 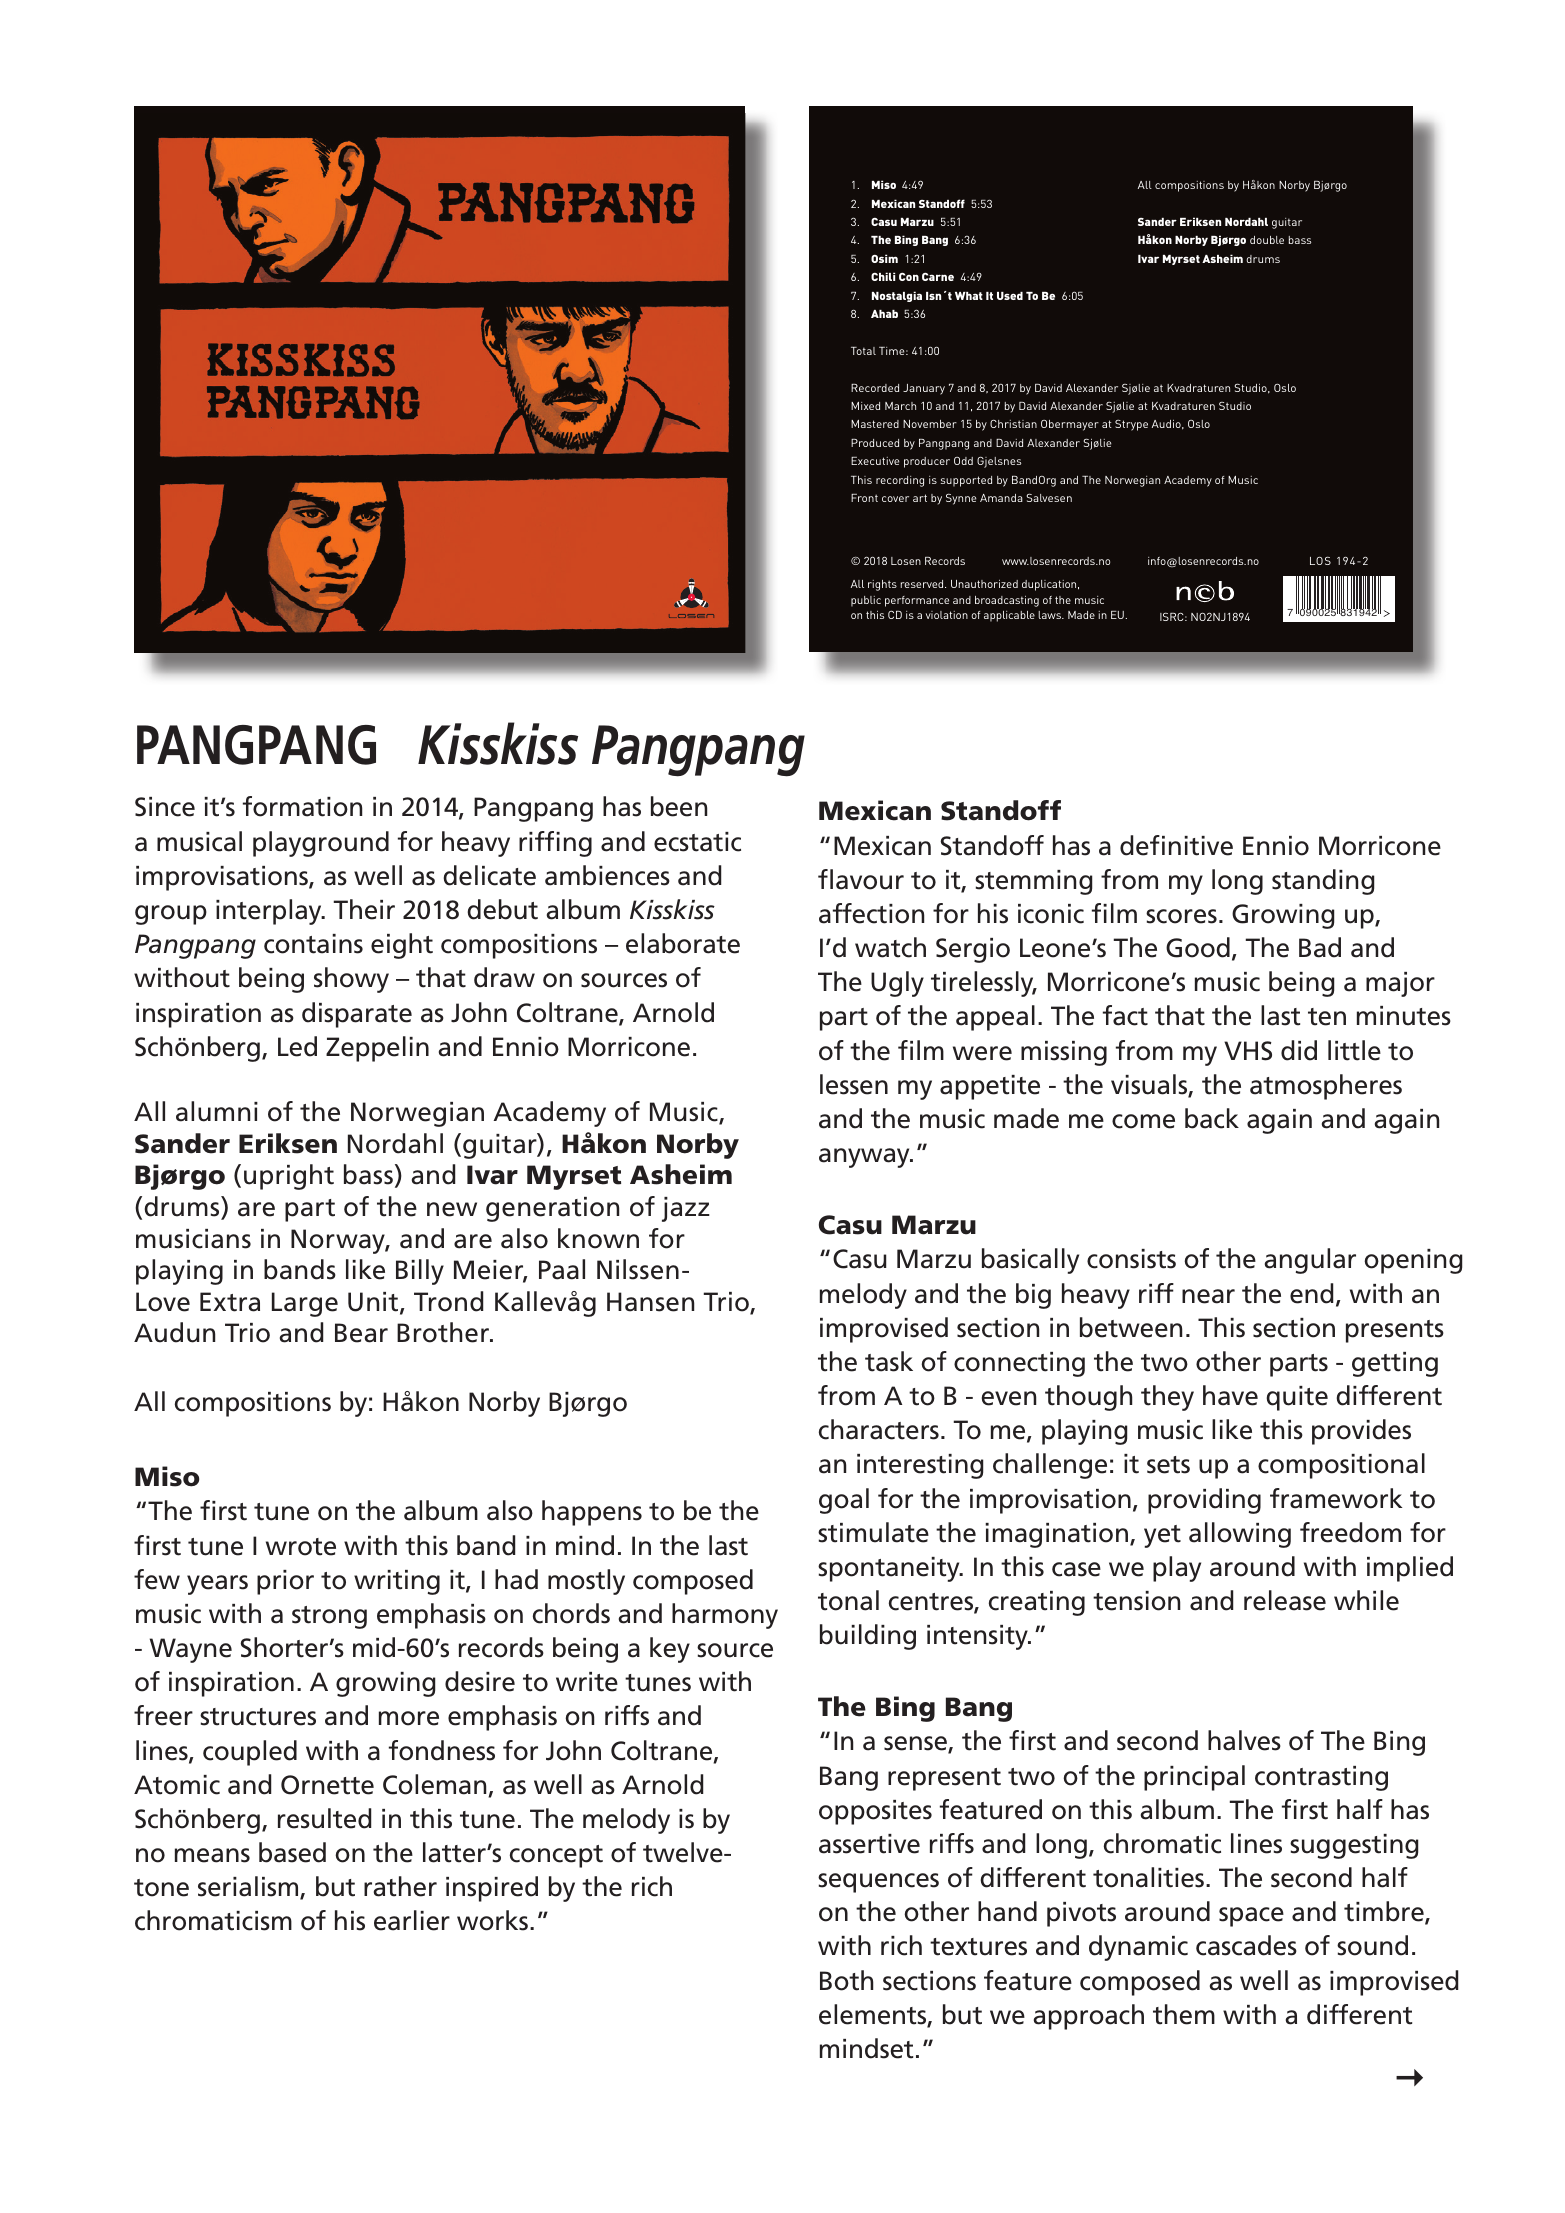 What do you see at coordinates (598, 1238) in the screenshot?
I see `known` at bounding box center [598, 1238].
